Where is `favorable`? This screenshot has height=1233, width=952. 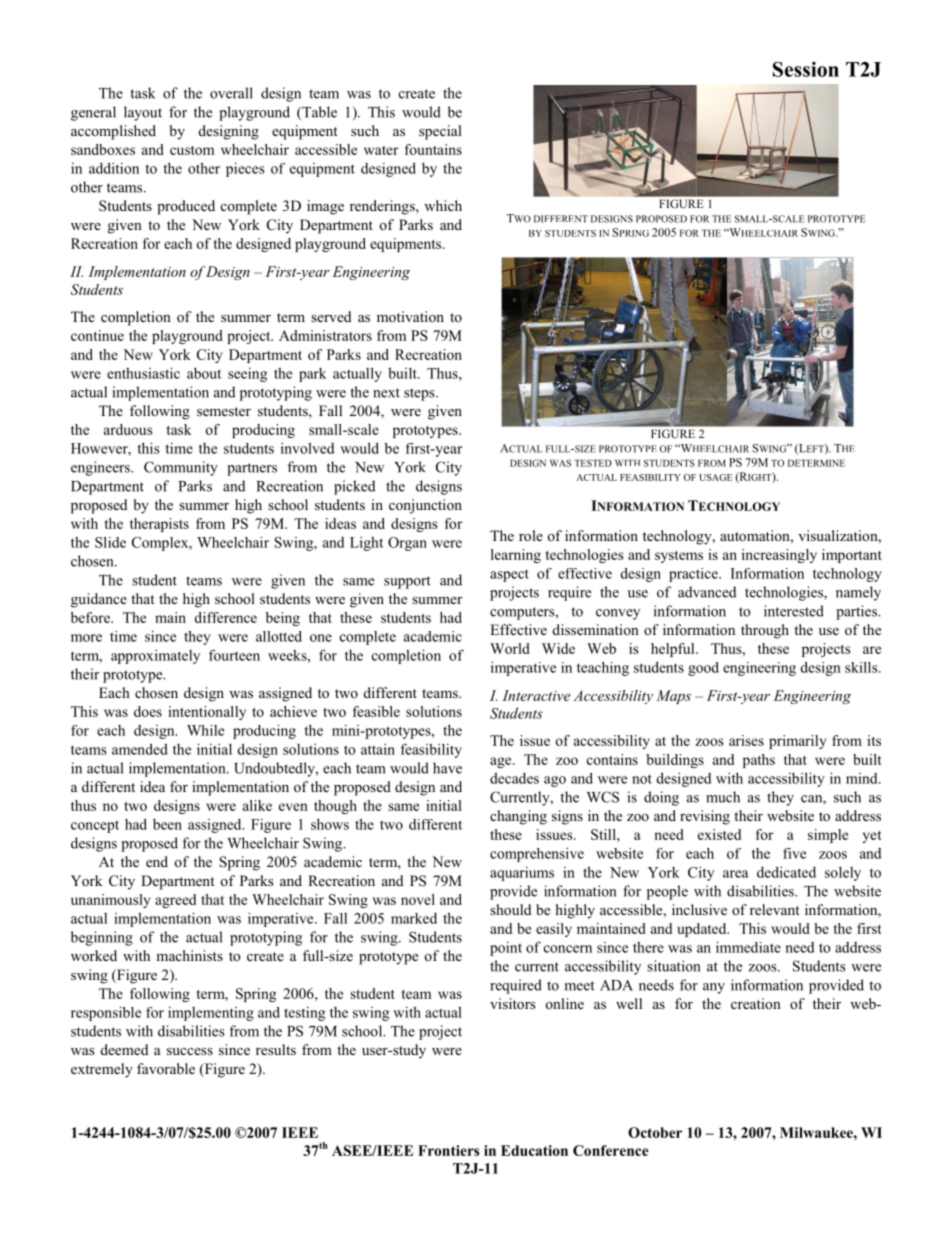 favorable is located at coordinates (166, 1068).
